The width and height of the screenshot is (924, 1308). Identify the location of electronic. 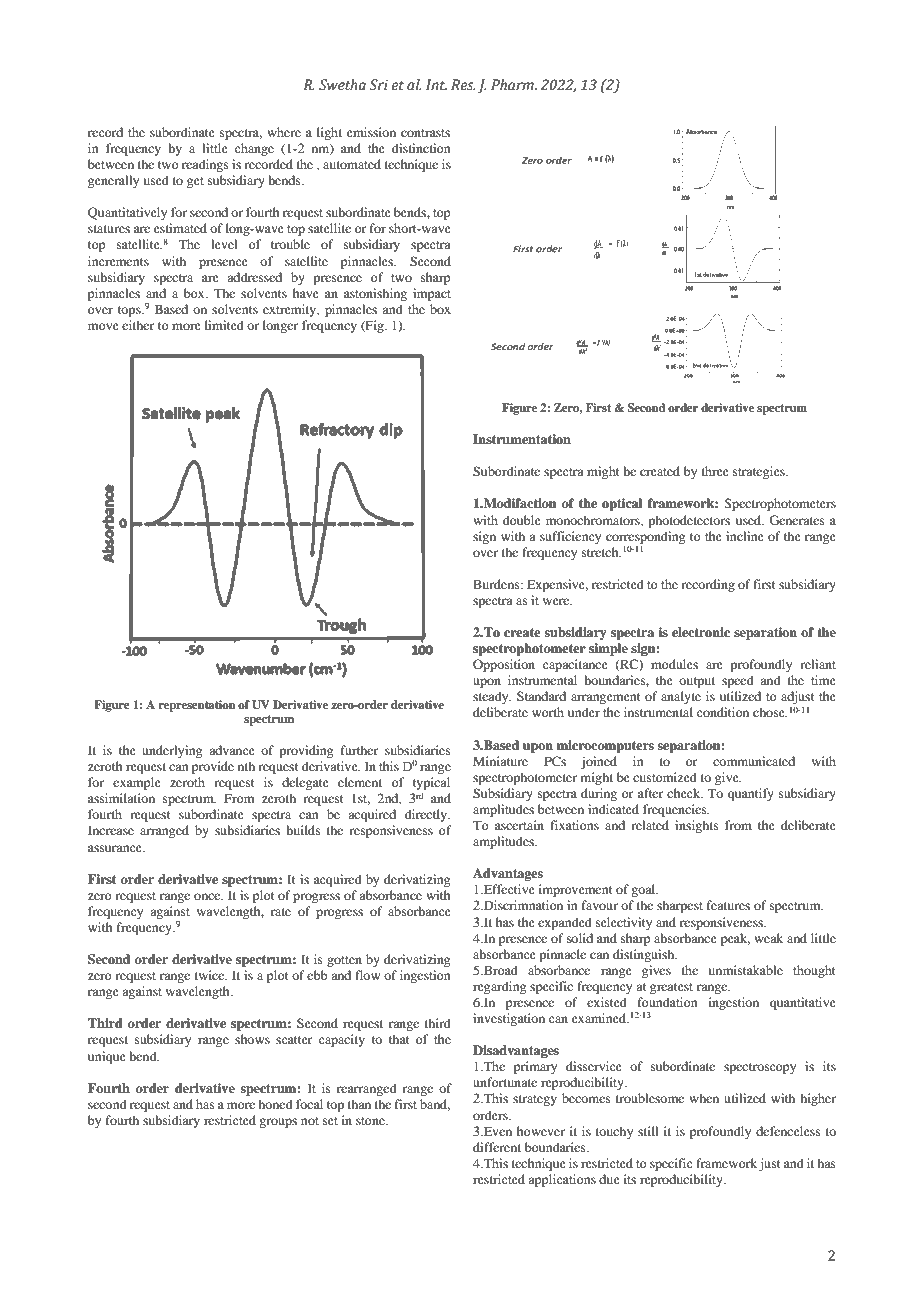
(701, 632).
